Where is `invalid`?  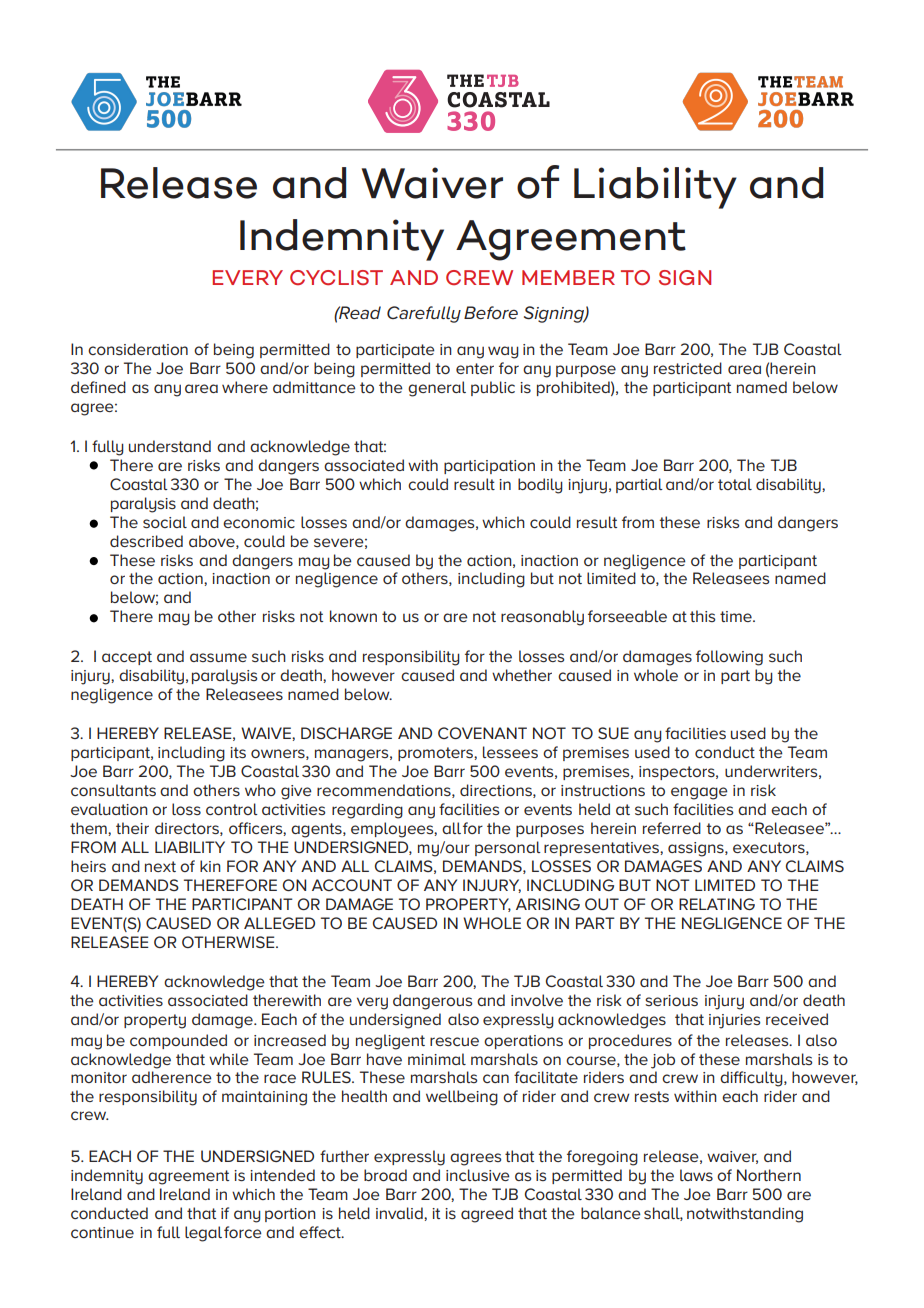 invalid is located at coordinates (400, 1213).
